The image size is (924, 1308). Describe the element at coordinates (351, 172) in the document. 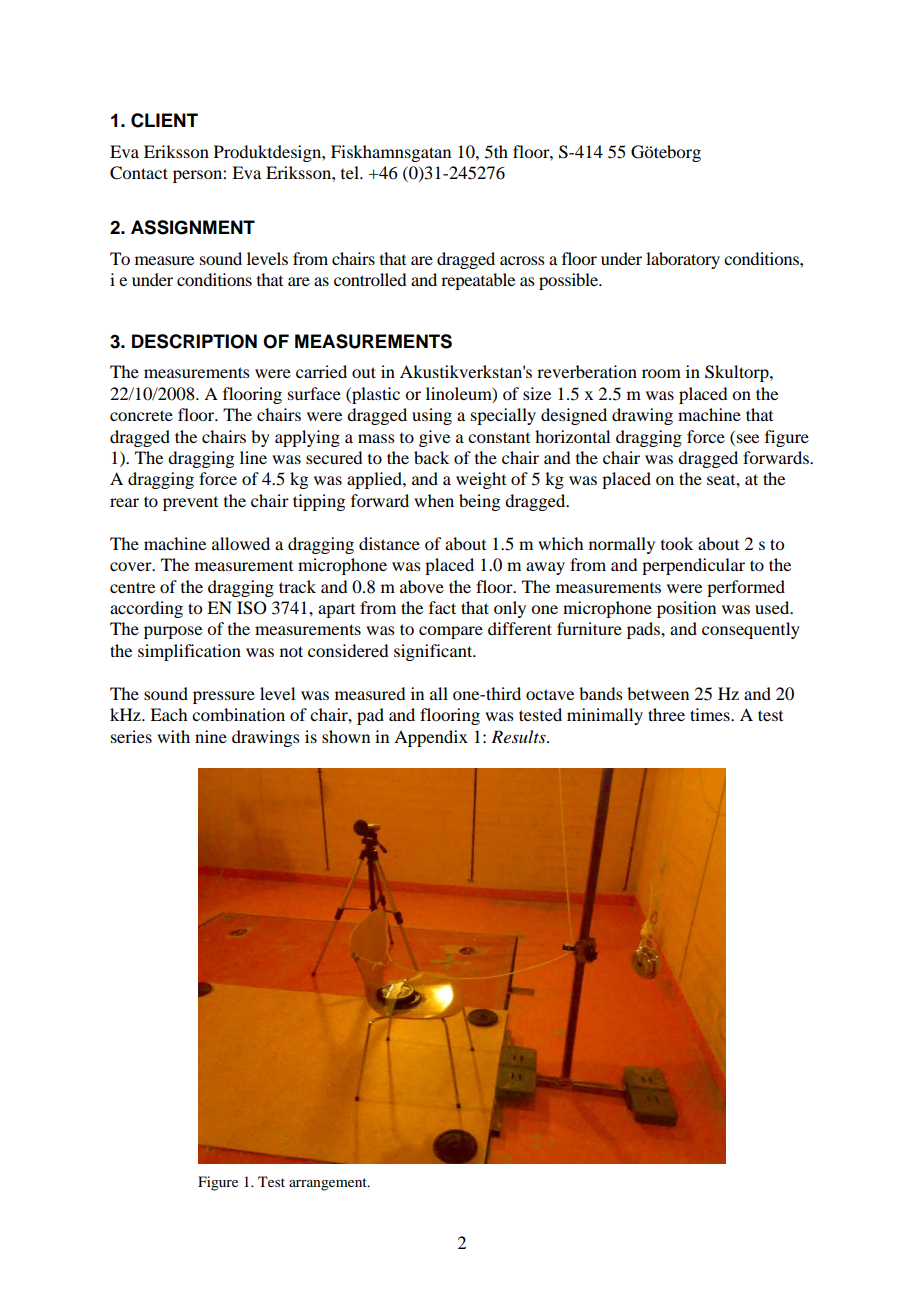

I see `tel` at that location.
